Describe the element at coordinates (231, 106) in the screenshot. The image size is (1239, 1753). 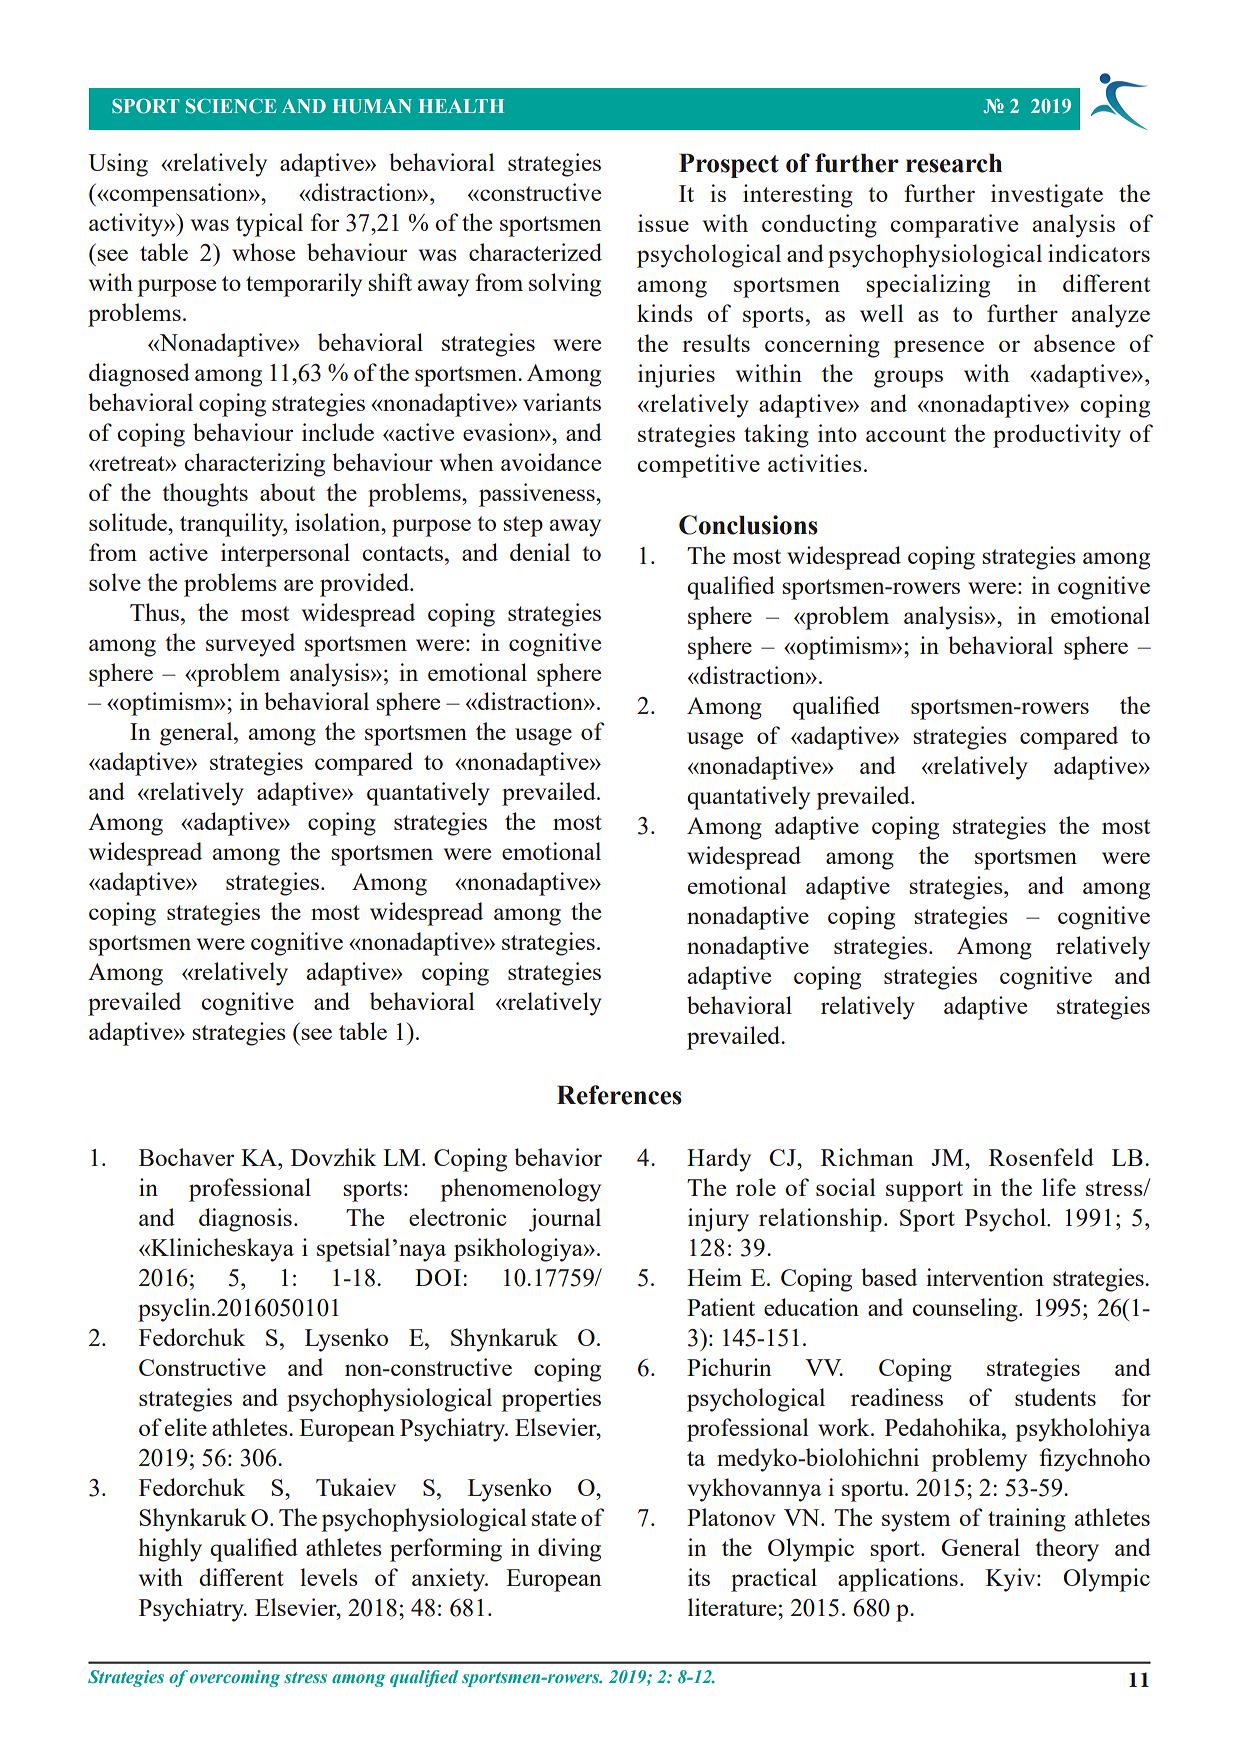
I see `SCIENCE` at that location.
